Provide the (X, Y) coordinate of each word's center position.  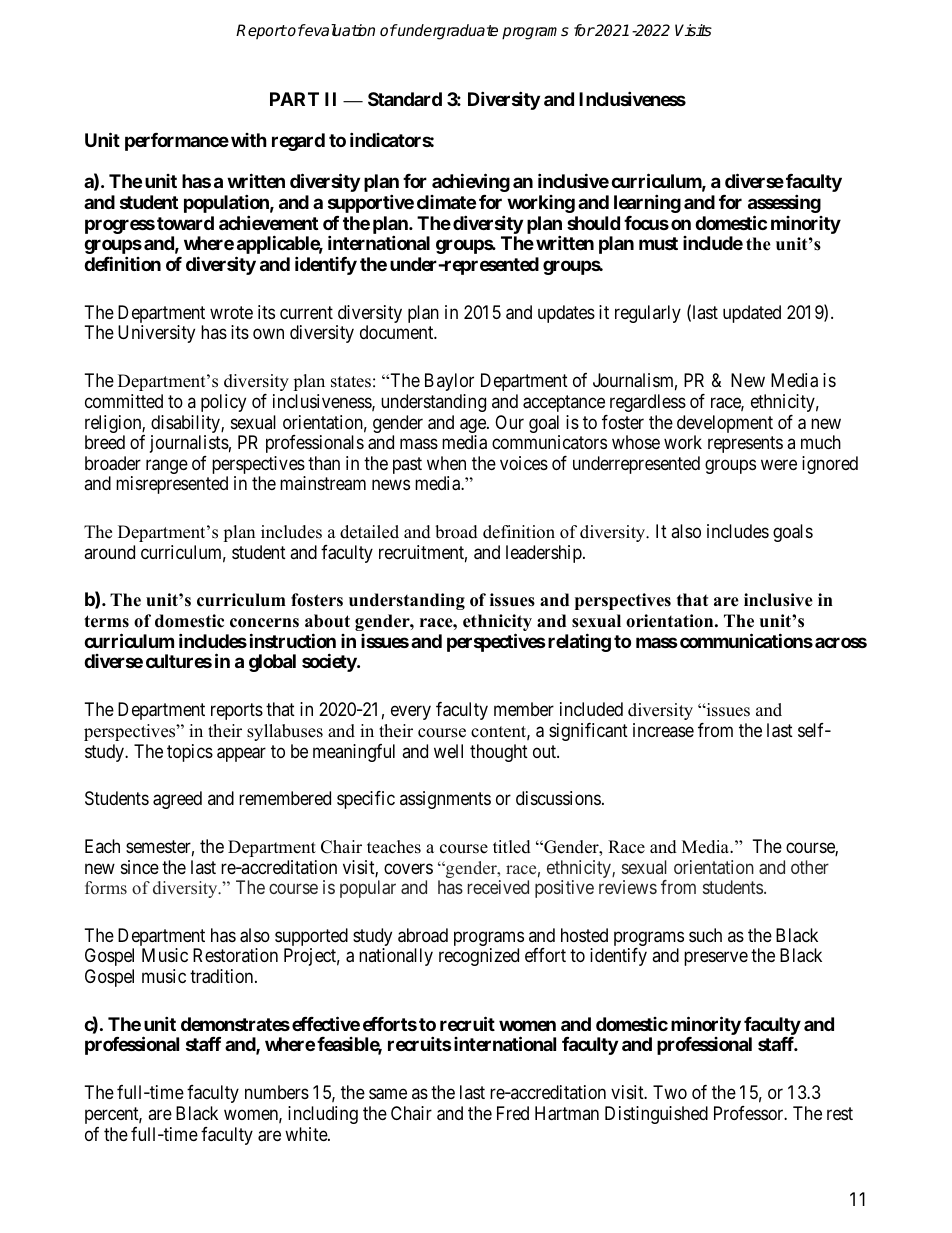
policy (223, 403)
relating (579, 642)
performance (177, 142)
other (810, 867)
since (140, 867)
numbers (277, 1092)
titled (512, 847)
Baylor (449, 382)
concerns (264, 623)
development (725, 425)
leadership (545, 554)
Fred (513, 1113)
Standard (405, 99)
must (658, 243)
